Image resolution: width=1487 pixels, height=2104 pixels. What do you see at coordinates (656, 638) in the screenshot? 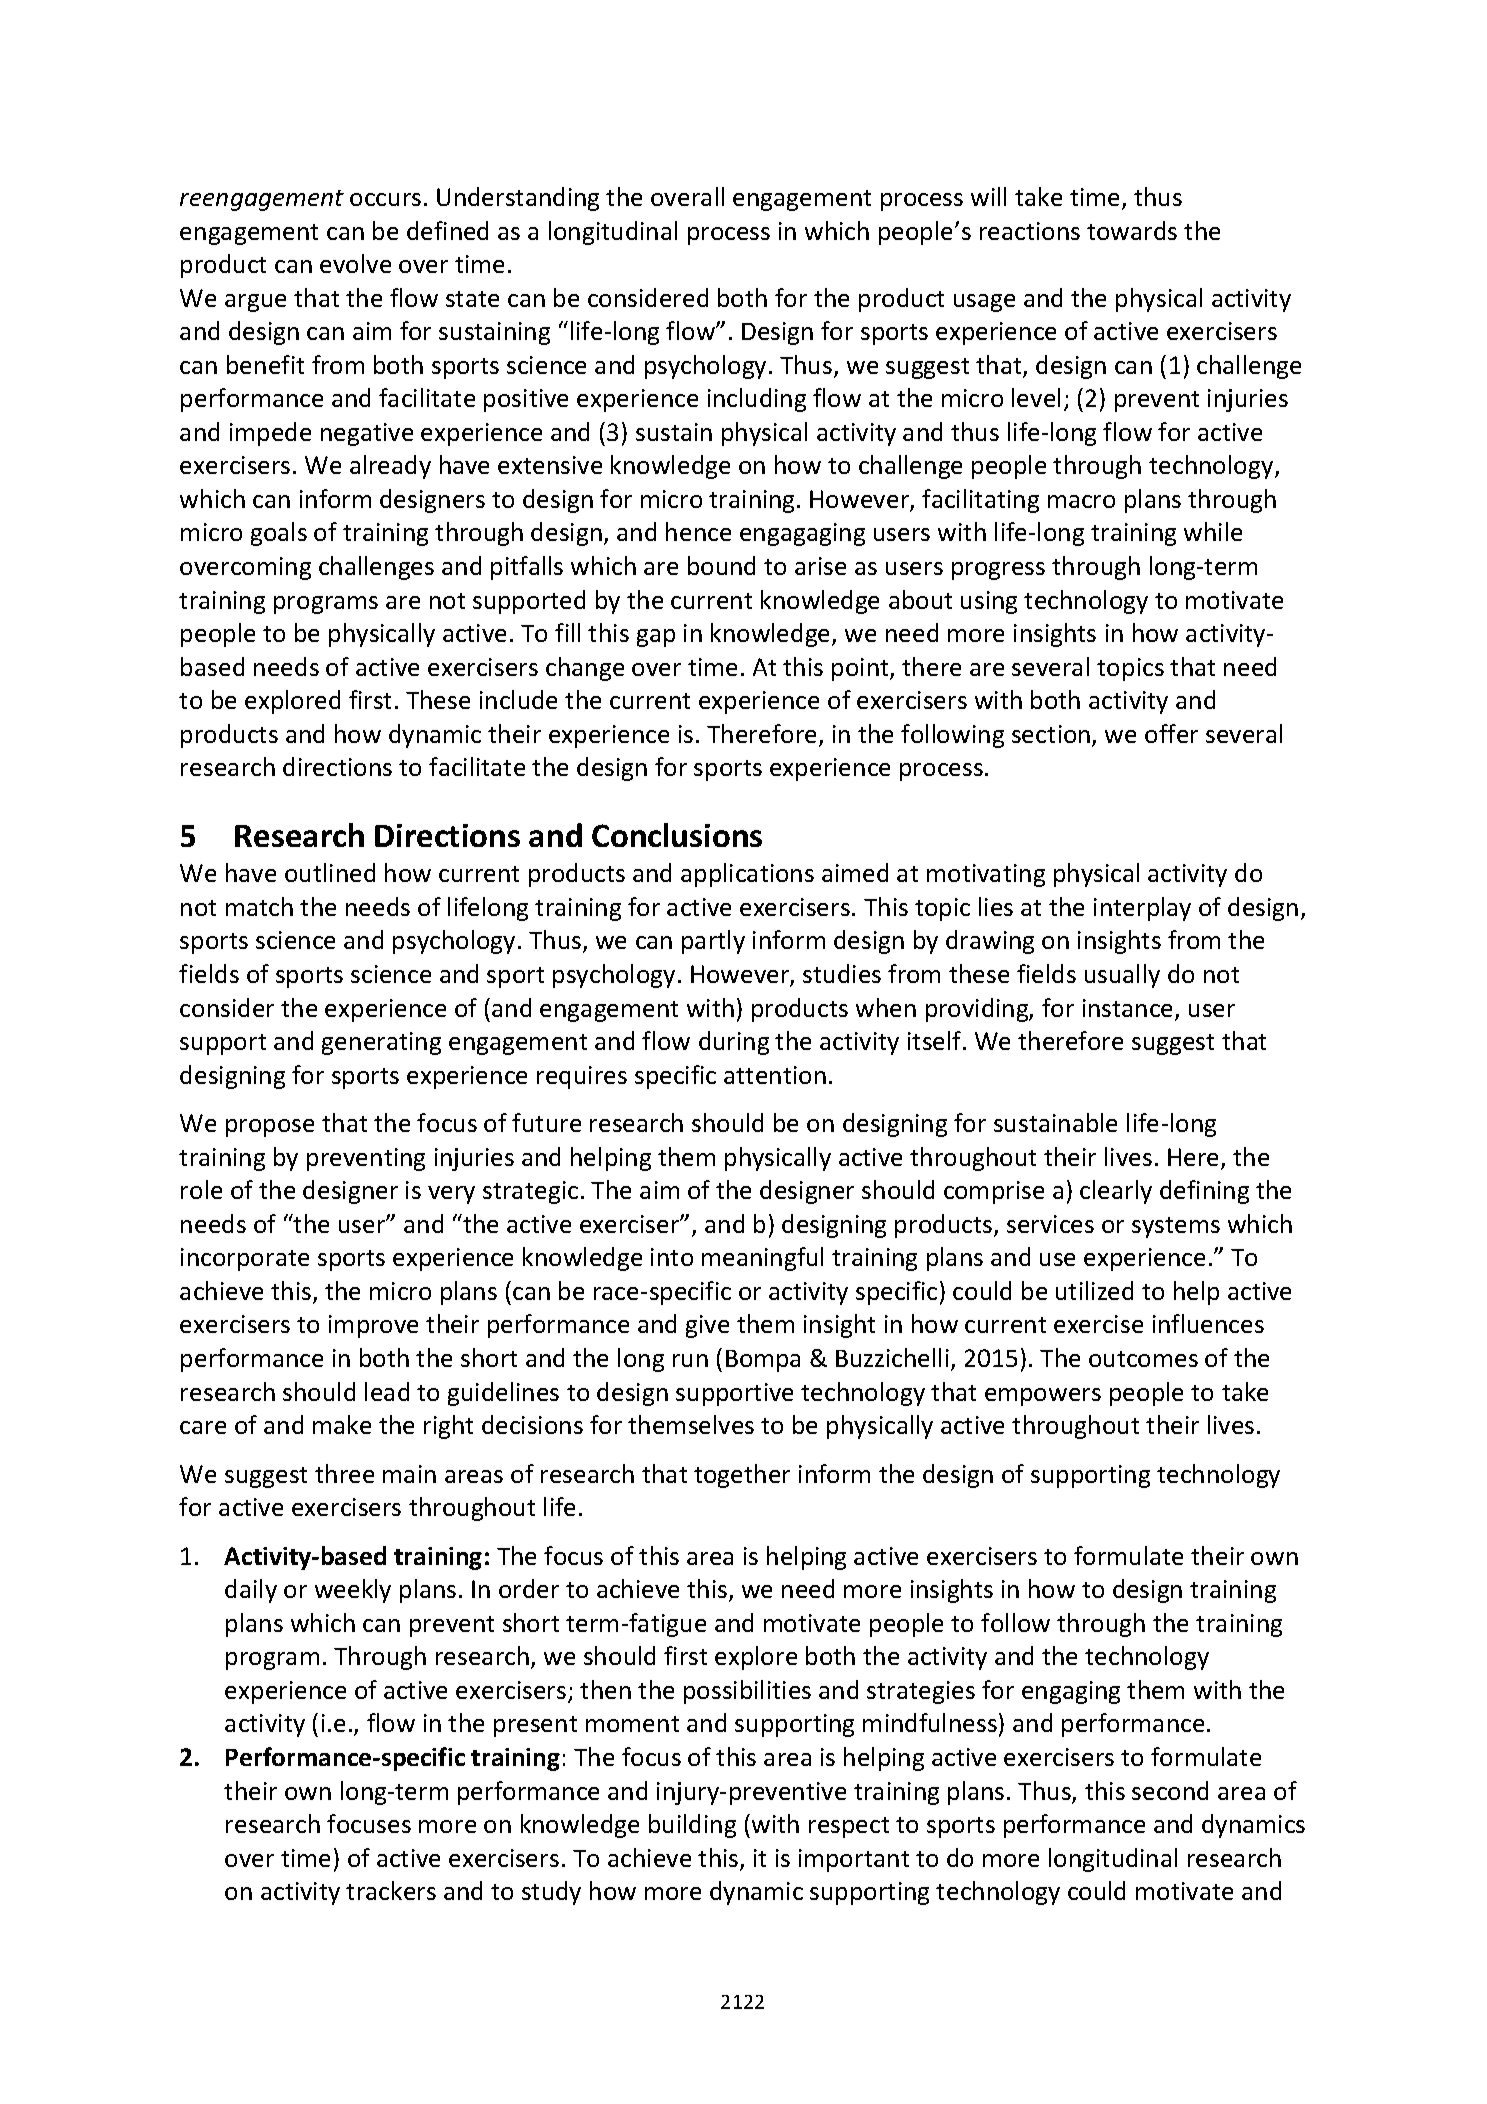
I see `gap` at bounding box center [656, 638].
